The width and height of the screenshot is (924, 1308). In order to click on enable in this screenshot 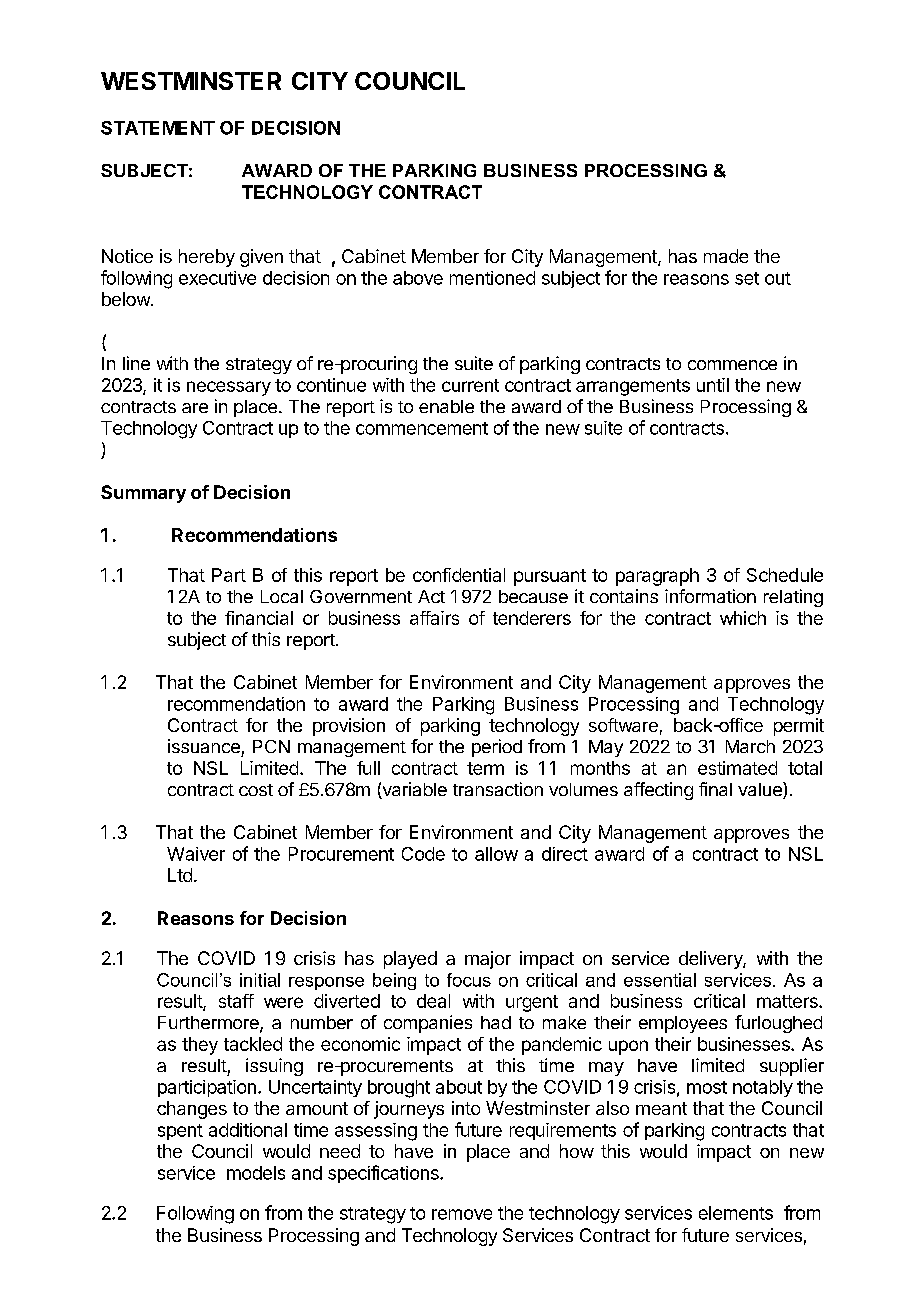, I will do `click(446, 406)`.
